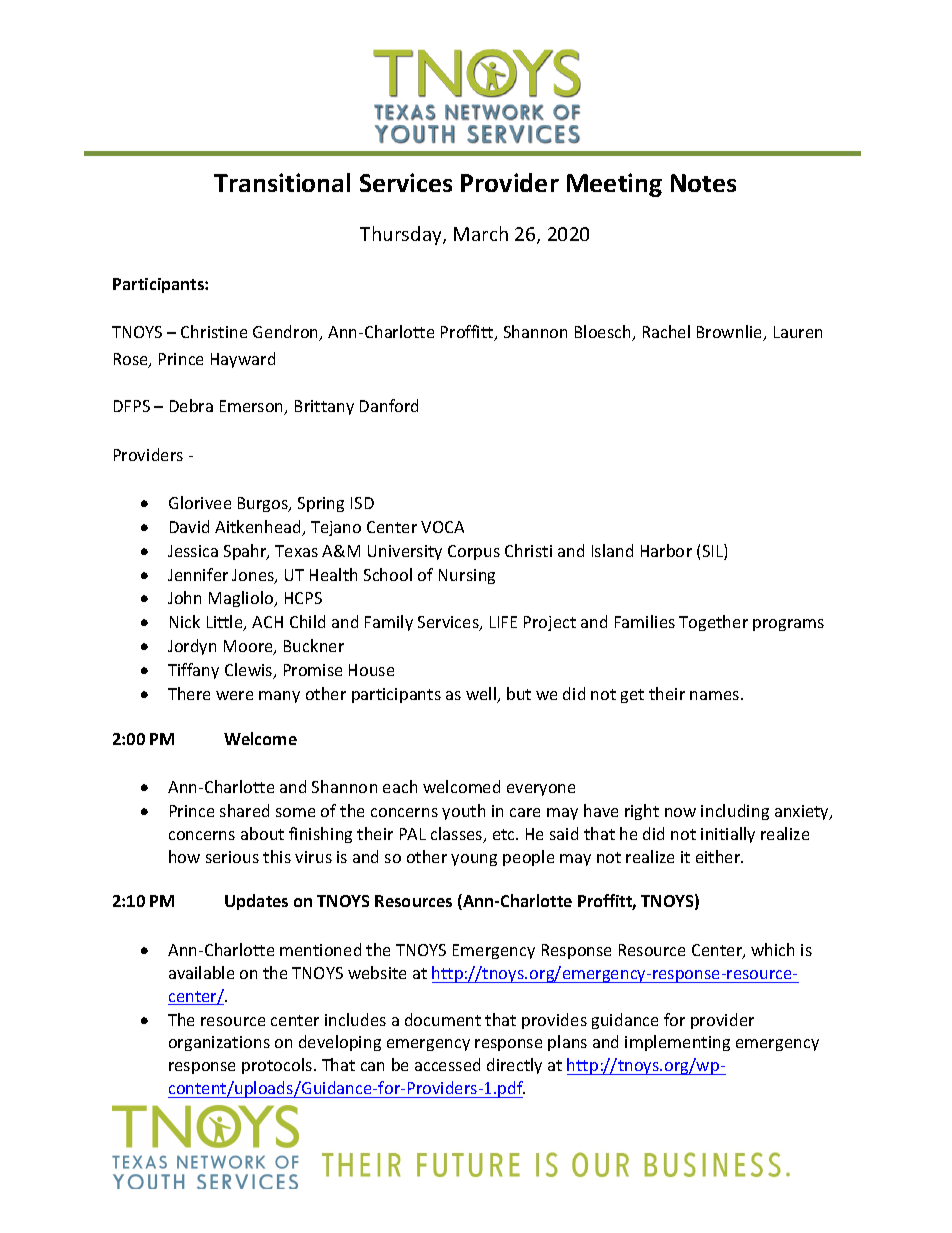  Describe the element at coordinates (219, 1043) in the screenshot. I see `organizations` at that location.
